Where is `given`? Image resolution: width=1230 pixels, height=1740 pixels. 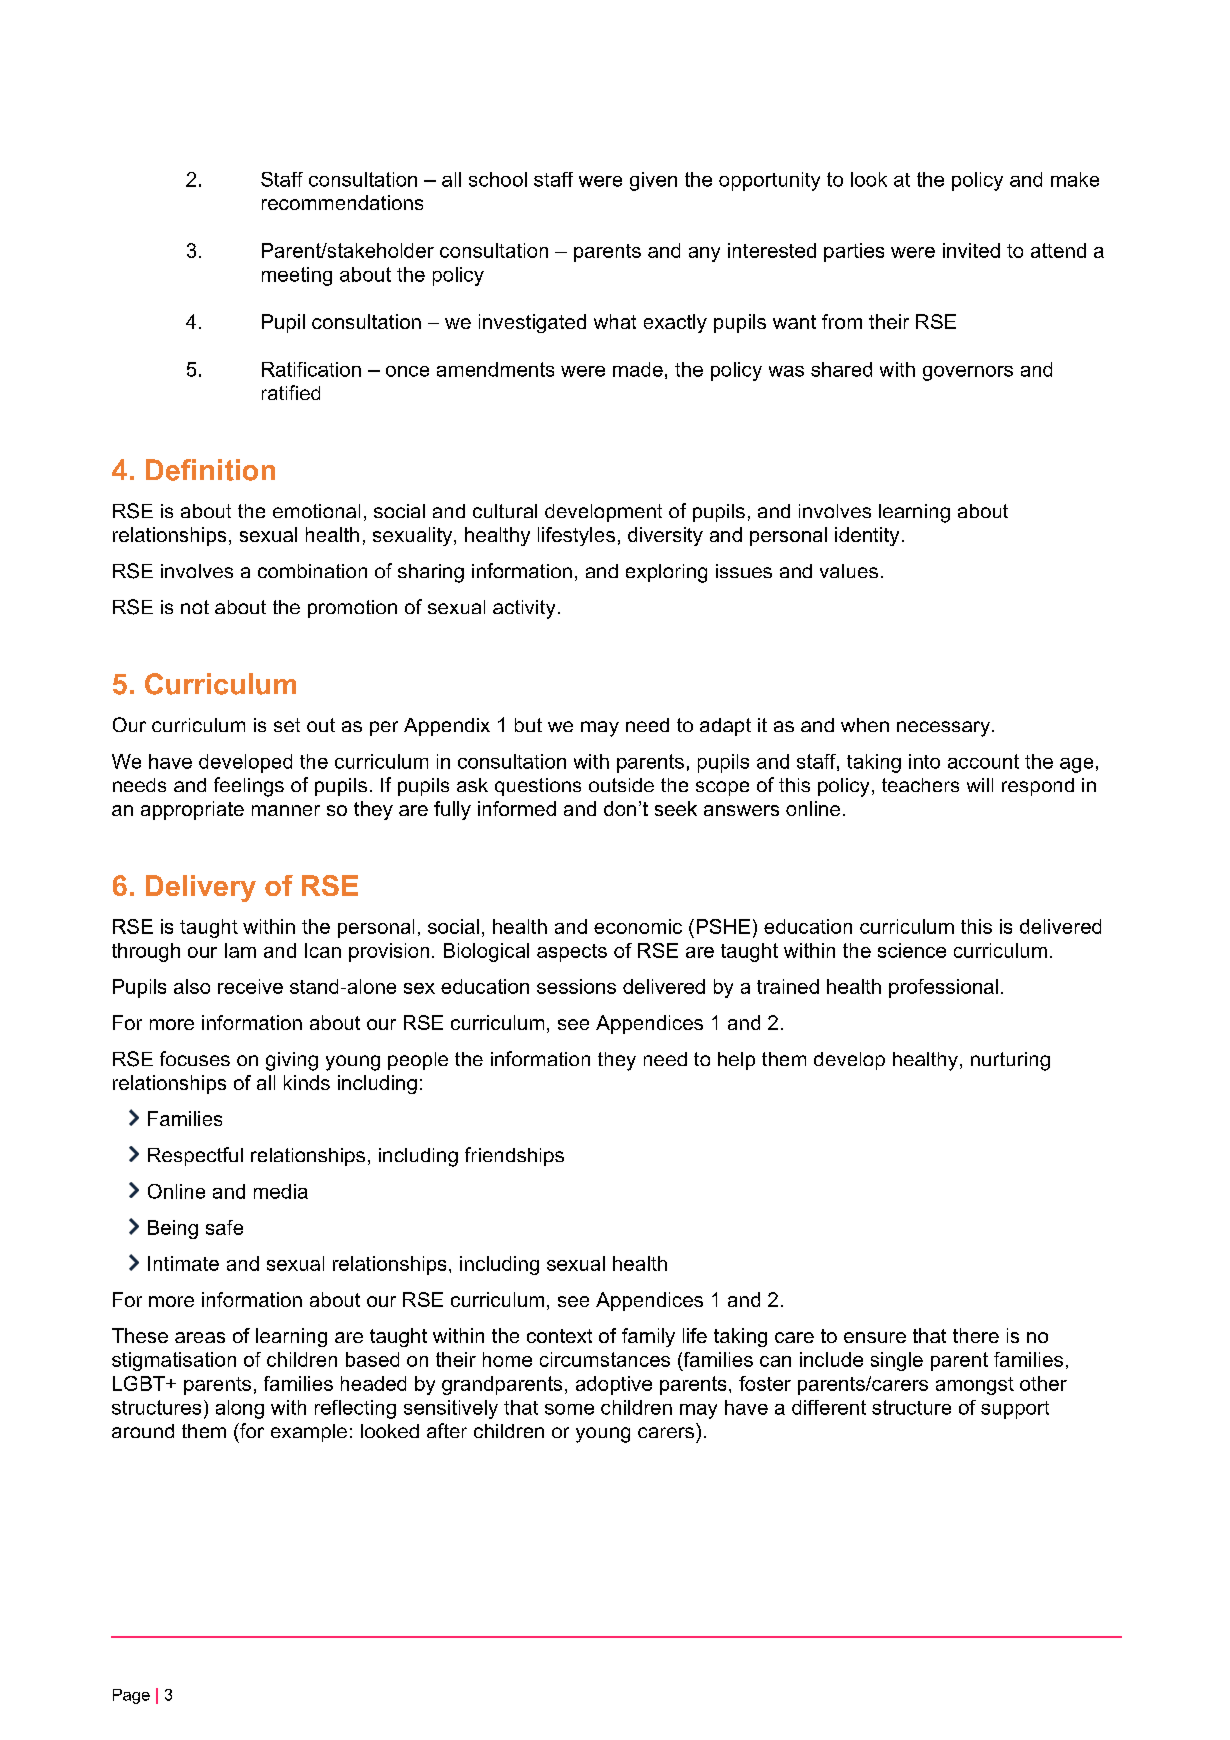 given is located at coordinates (653, 181).
